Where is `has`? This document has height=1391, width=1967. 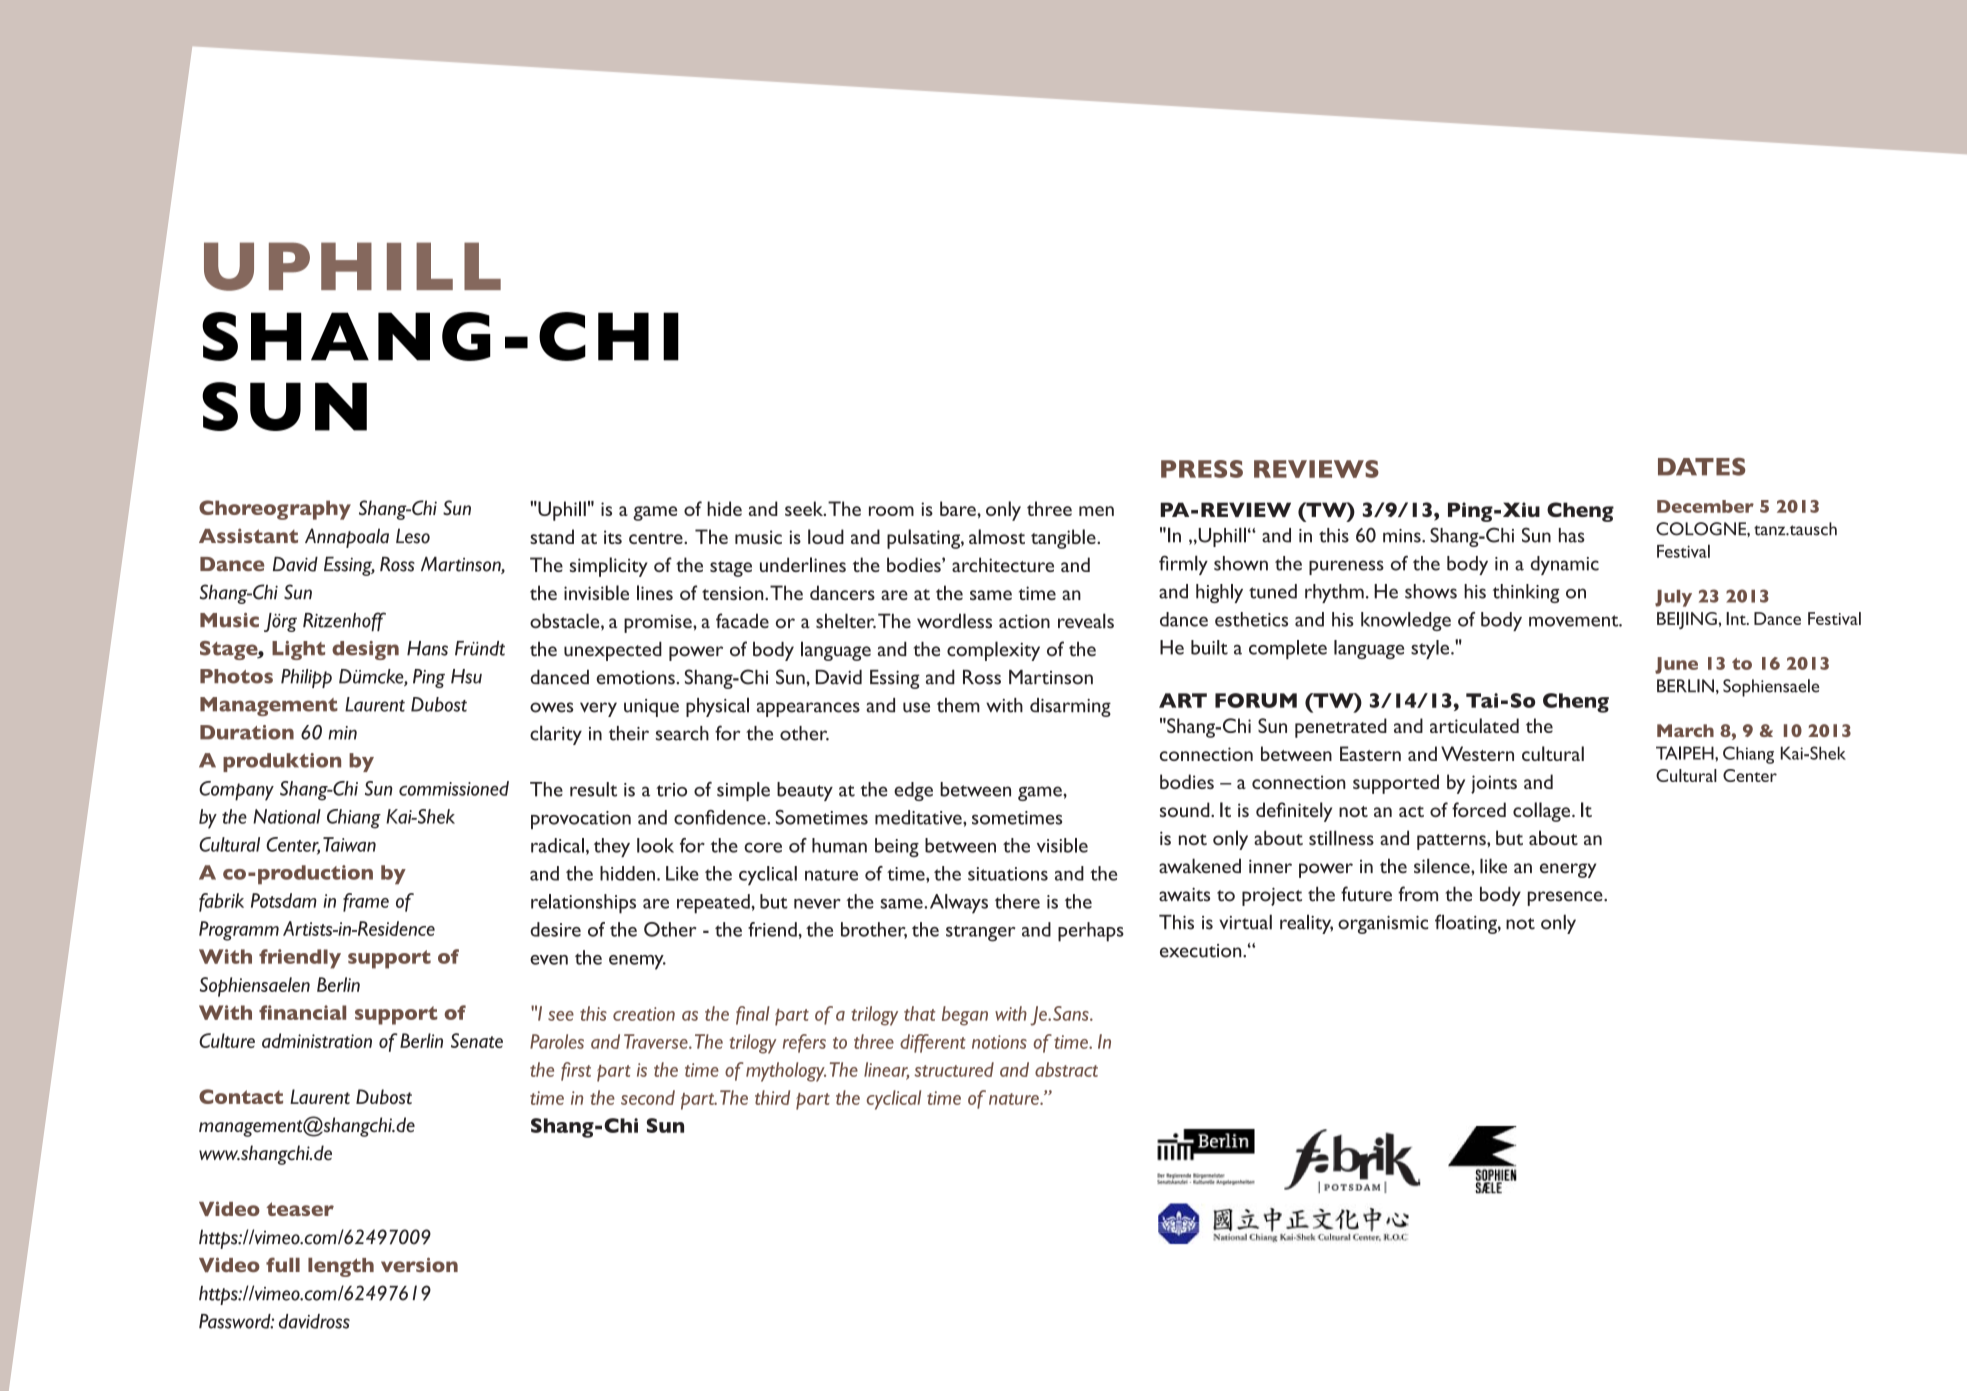
has is located at coordinates (1572, 535).
